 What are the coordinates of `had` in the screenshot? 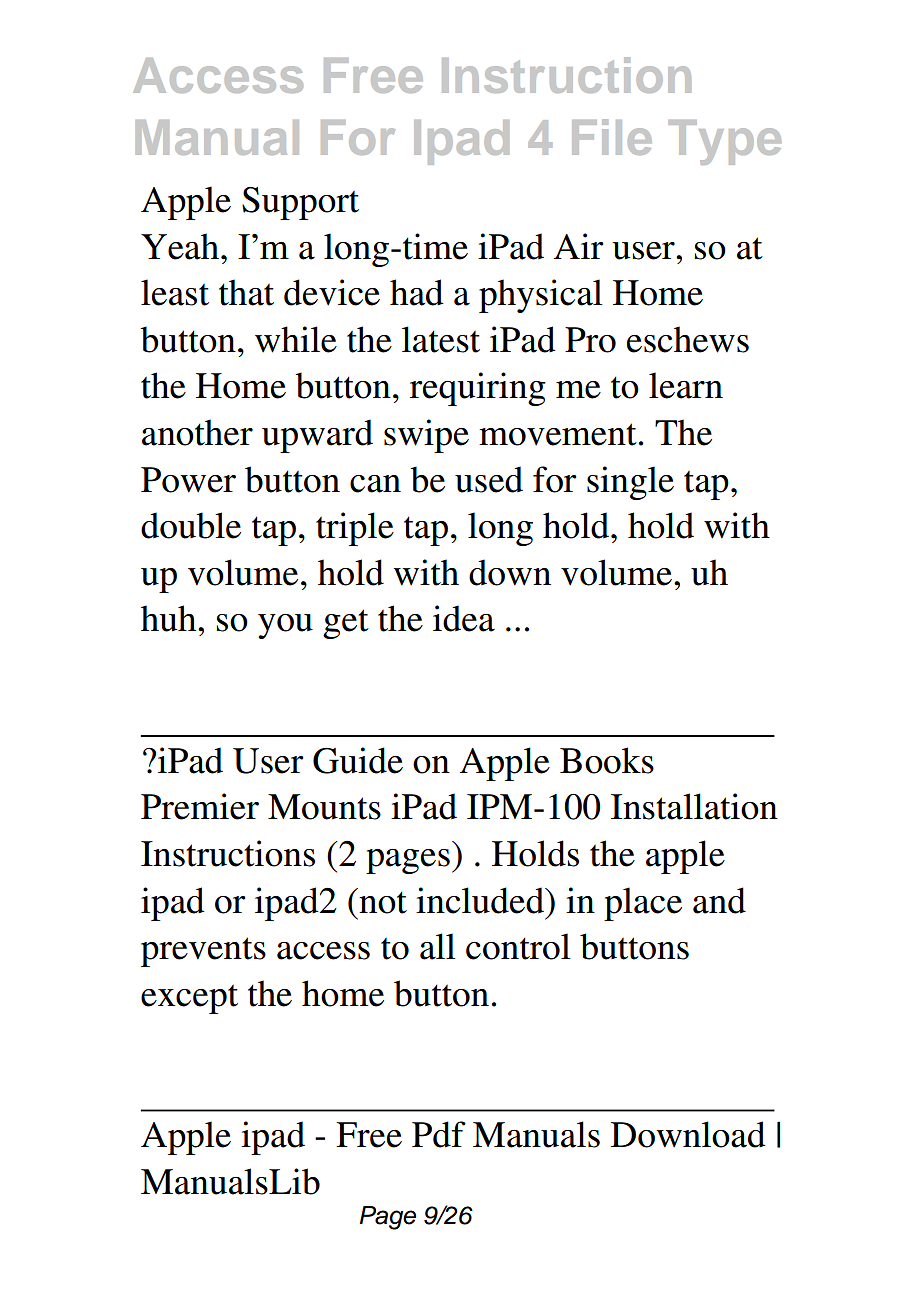 It's located at (417, 292).
